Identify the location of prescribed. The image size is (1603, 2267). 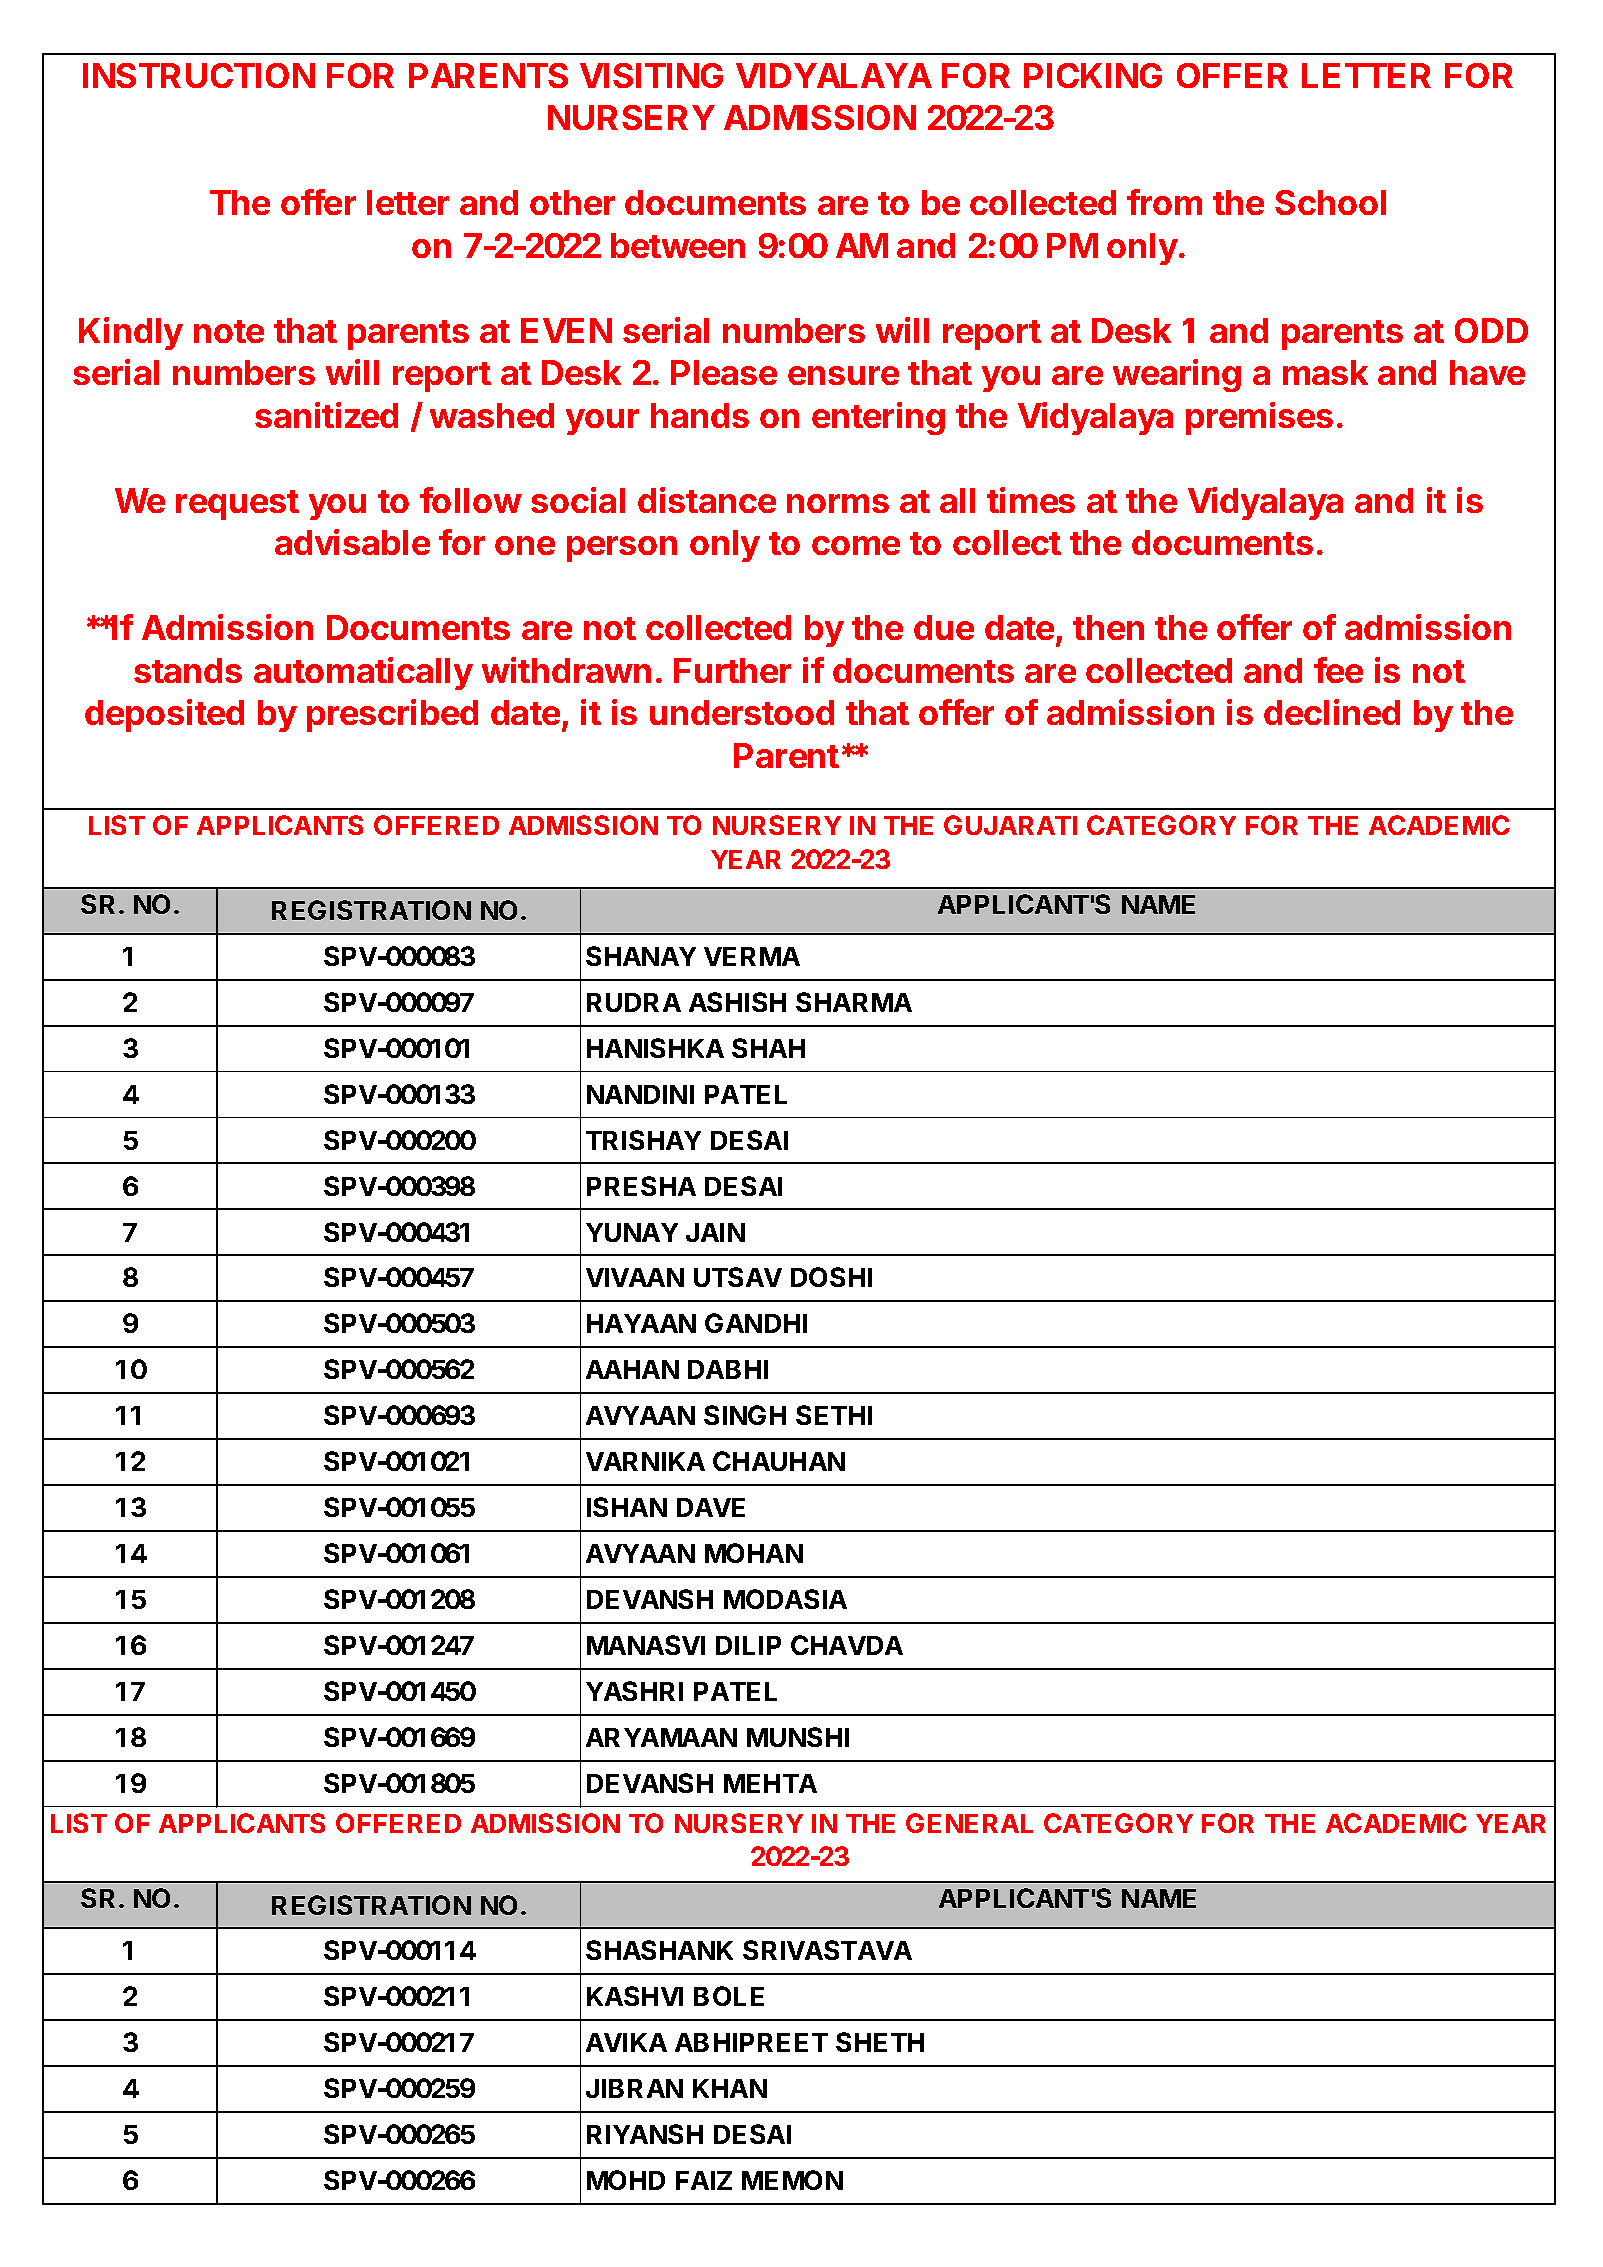
(392, 715).
